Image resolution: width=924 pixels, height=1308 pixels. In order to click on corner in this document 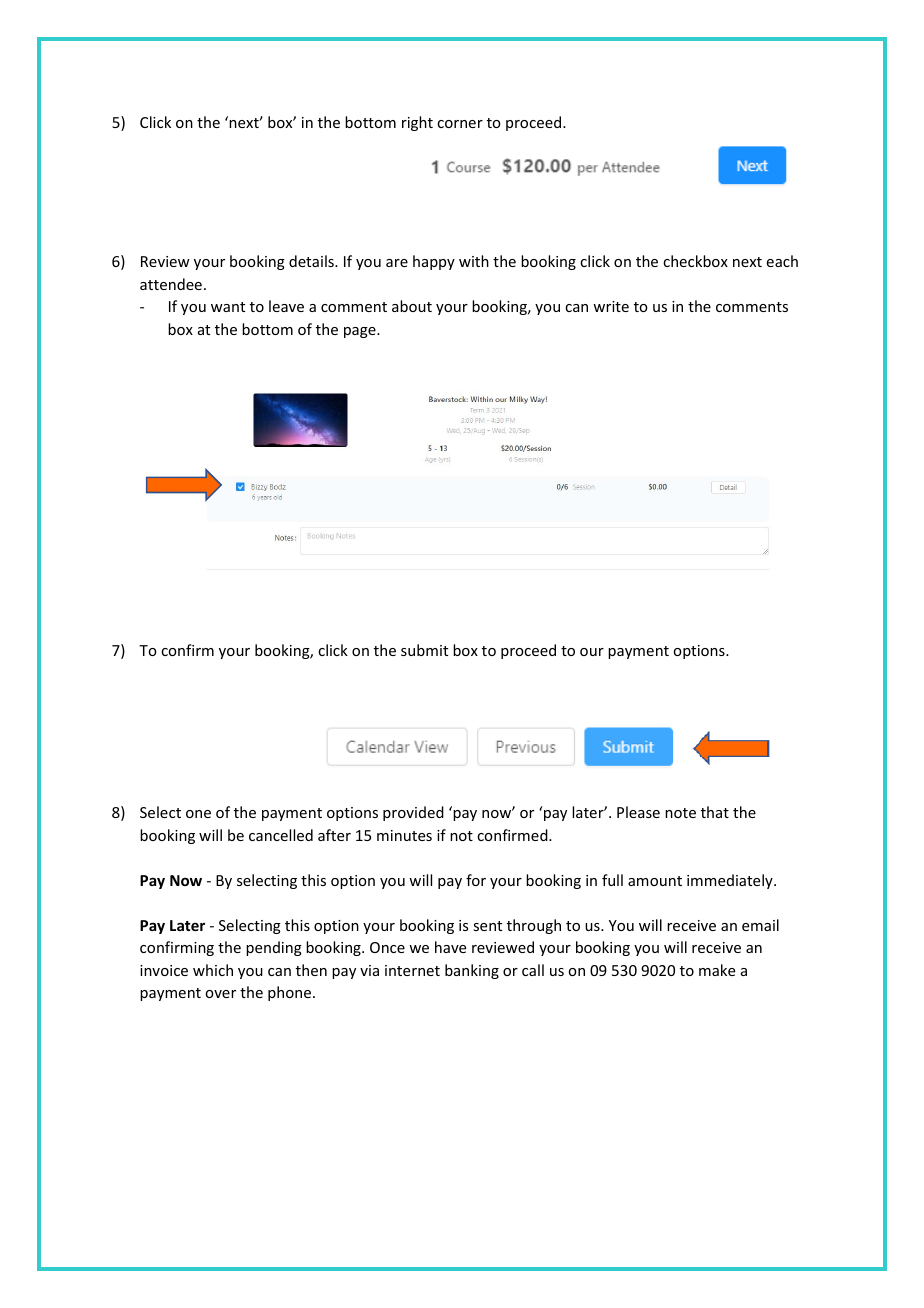, I will do `click(460, 124)`.
